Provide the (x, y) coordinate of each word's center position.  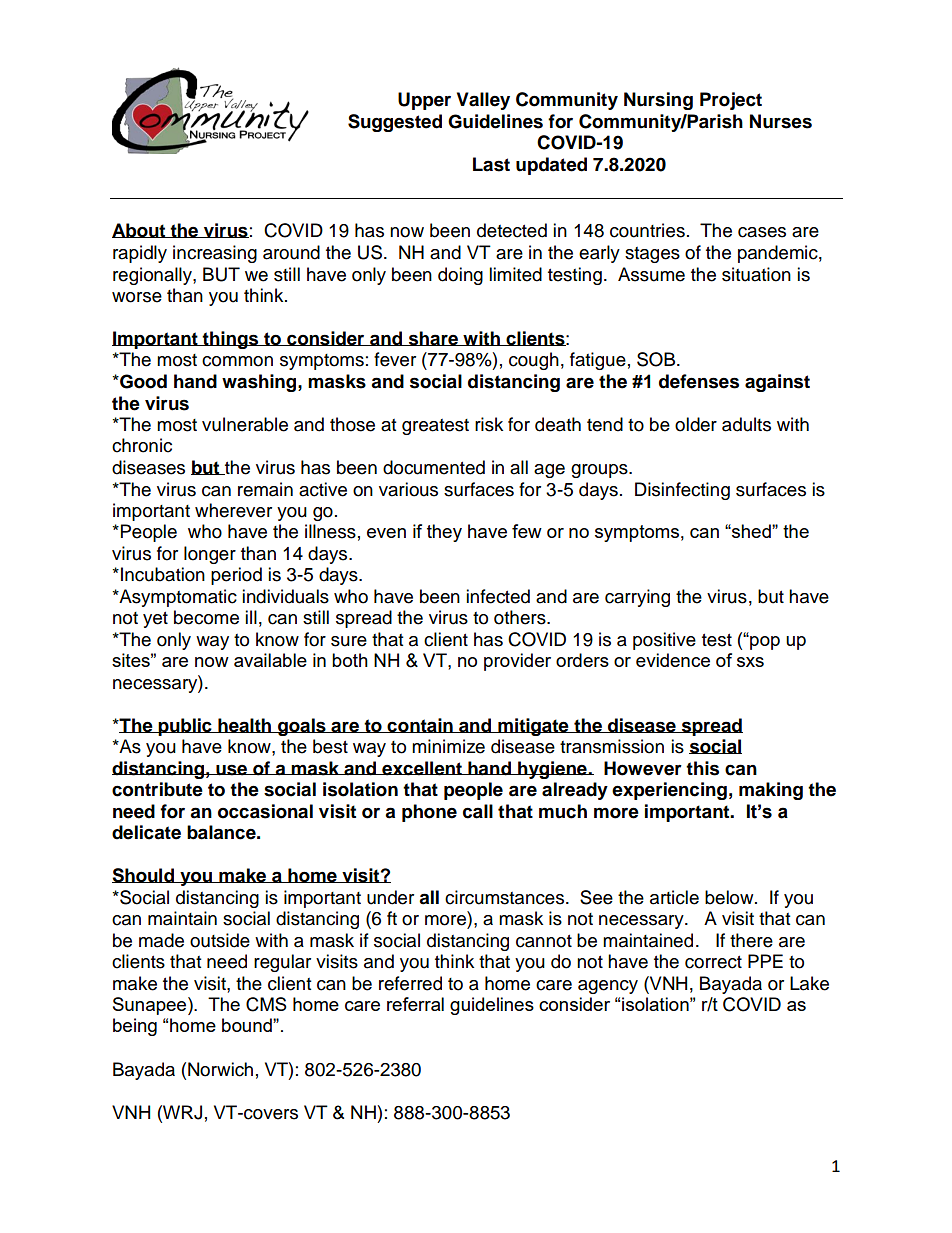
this (702, 768)
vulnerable (245, 424)
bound (248, 1025)
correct (713, 962)
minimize (448, 746)
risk (489, 424)
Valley (483, 101)
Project (731, 101)
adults (746, 424)
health (245, 725)
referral (415, 1004)
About (140, 230)
